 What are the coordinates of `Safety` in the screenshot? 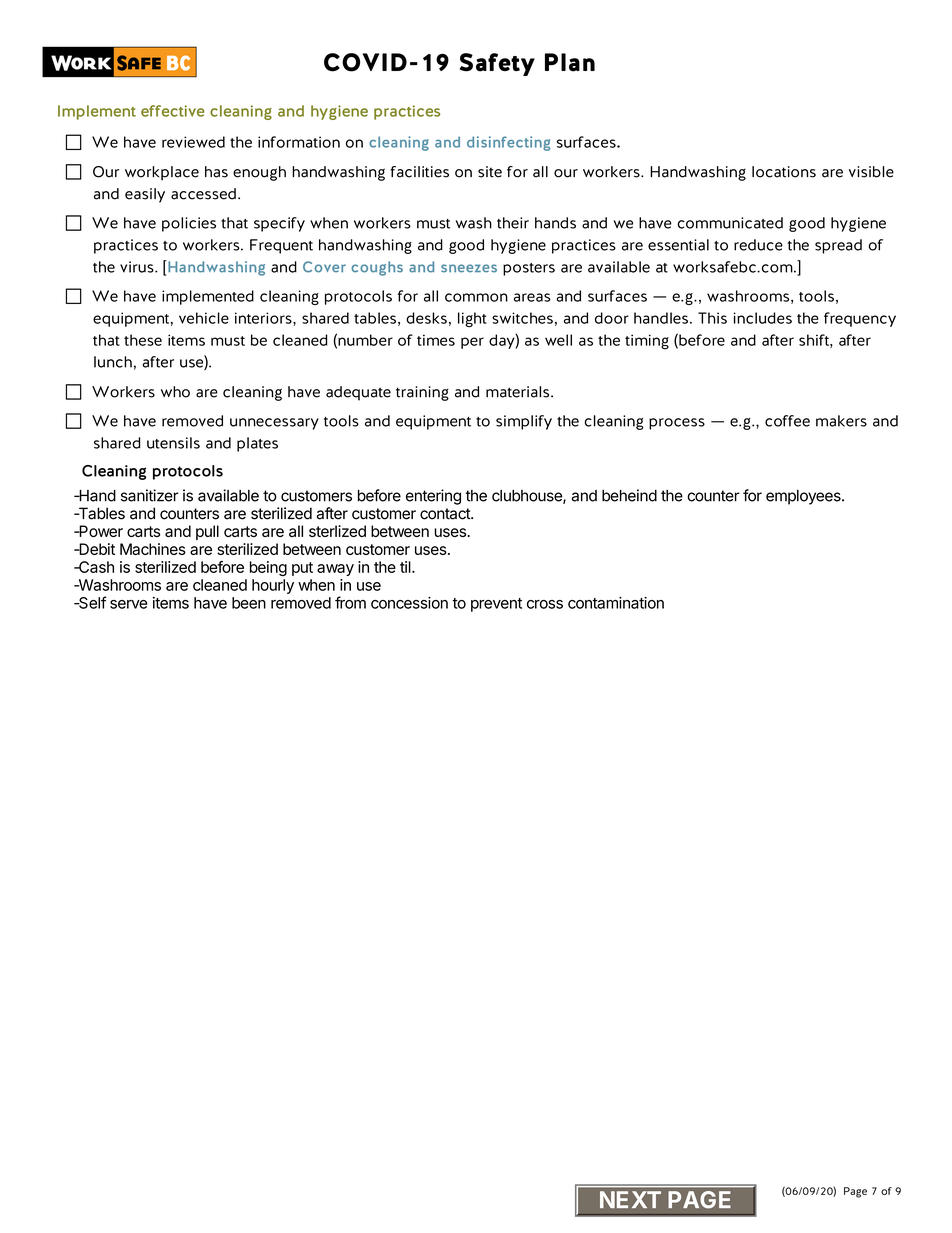 It's located at (497, 64).
